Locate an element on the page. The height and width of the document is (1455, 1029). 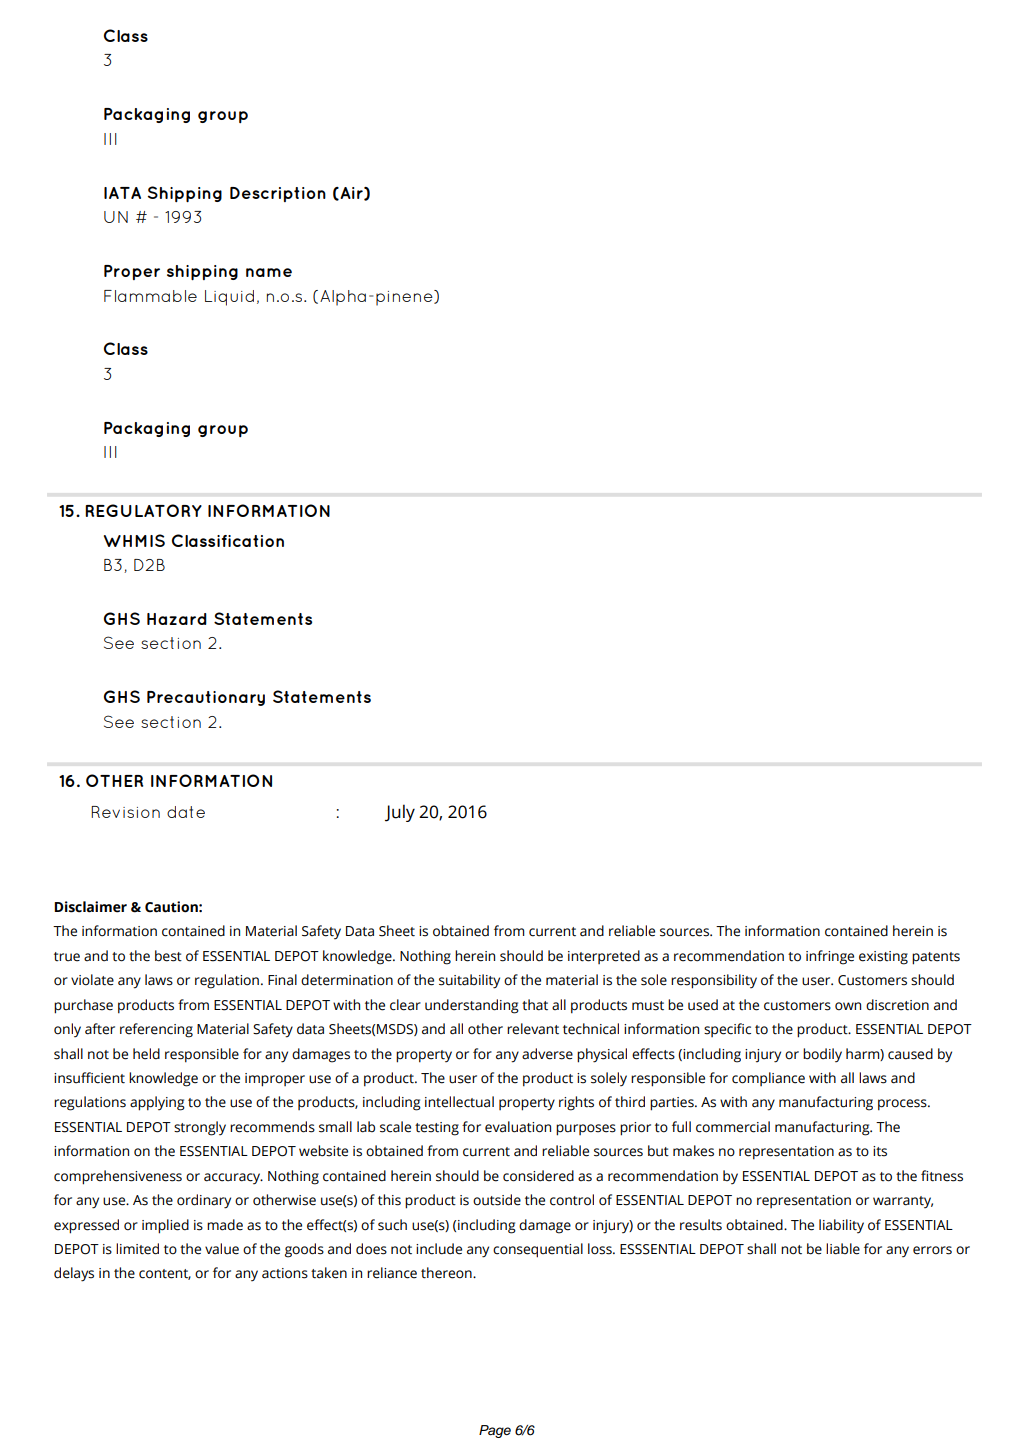
IATA is located at coordinates (122, 193).
